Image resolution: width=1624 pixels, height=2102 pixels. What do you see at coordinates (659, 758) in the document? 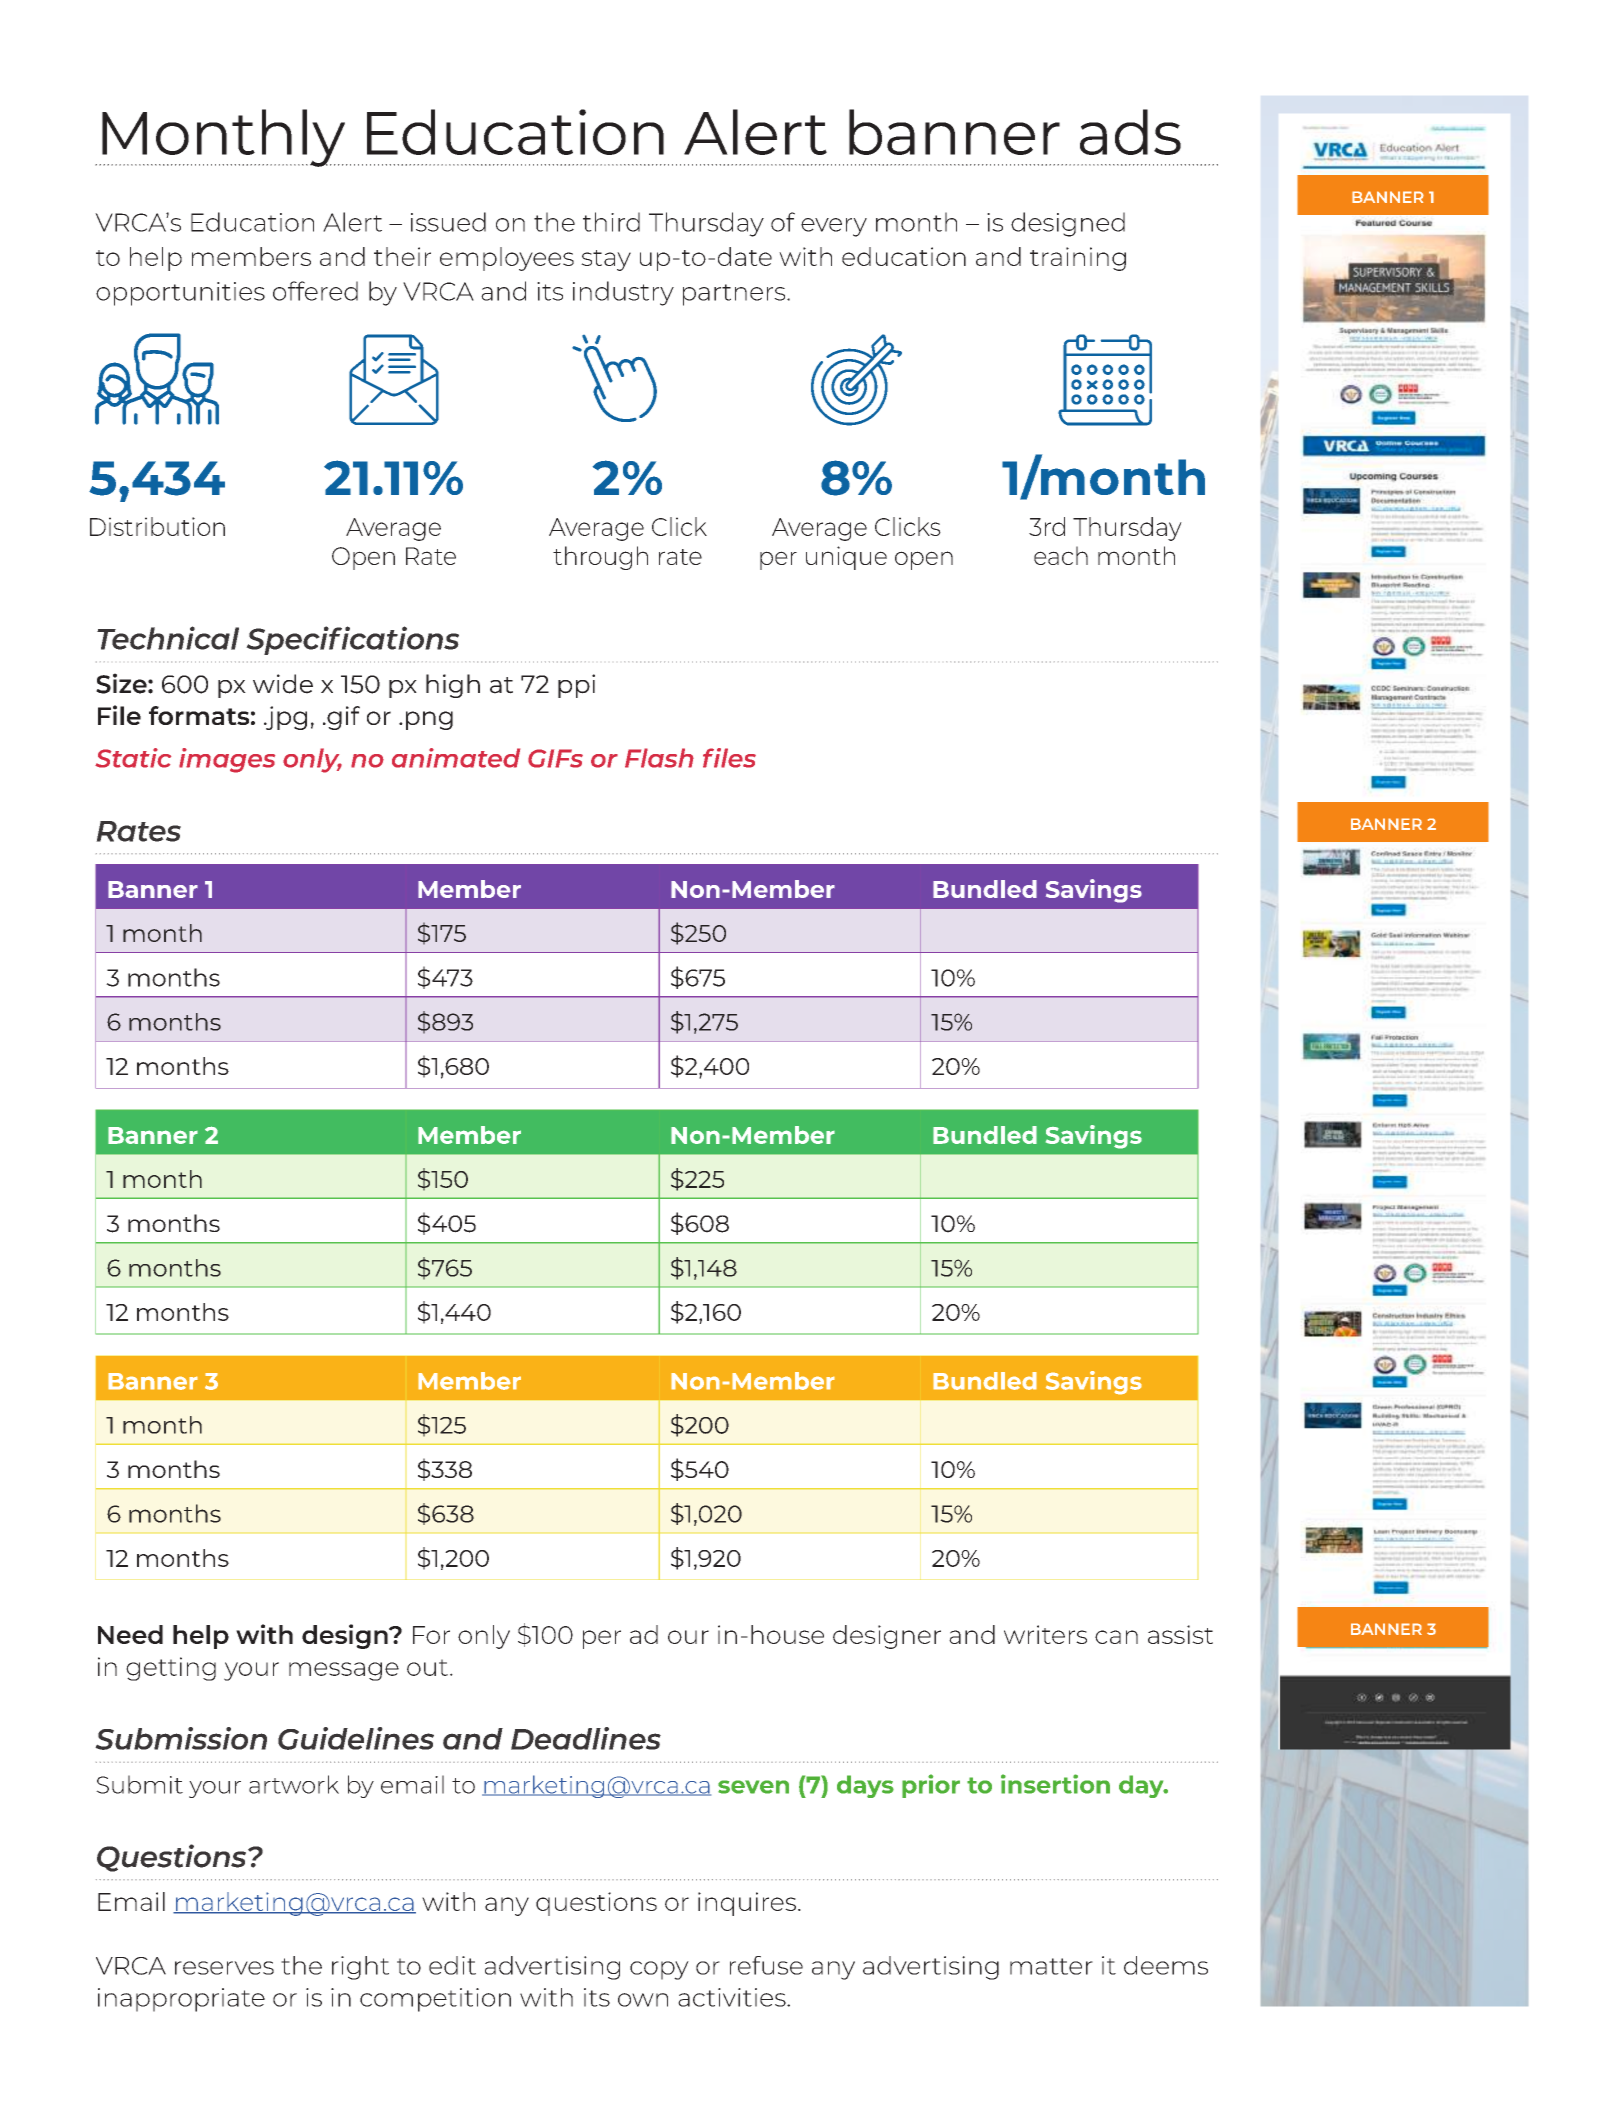
I see `Flash` at bounding box center [659, 758].
